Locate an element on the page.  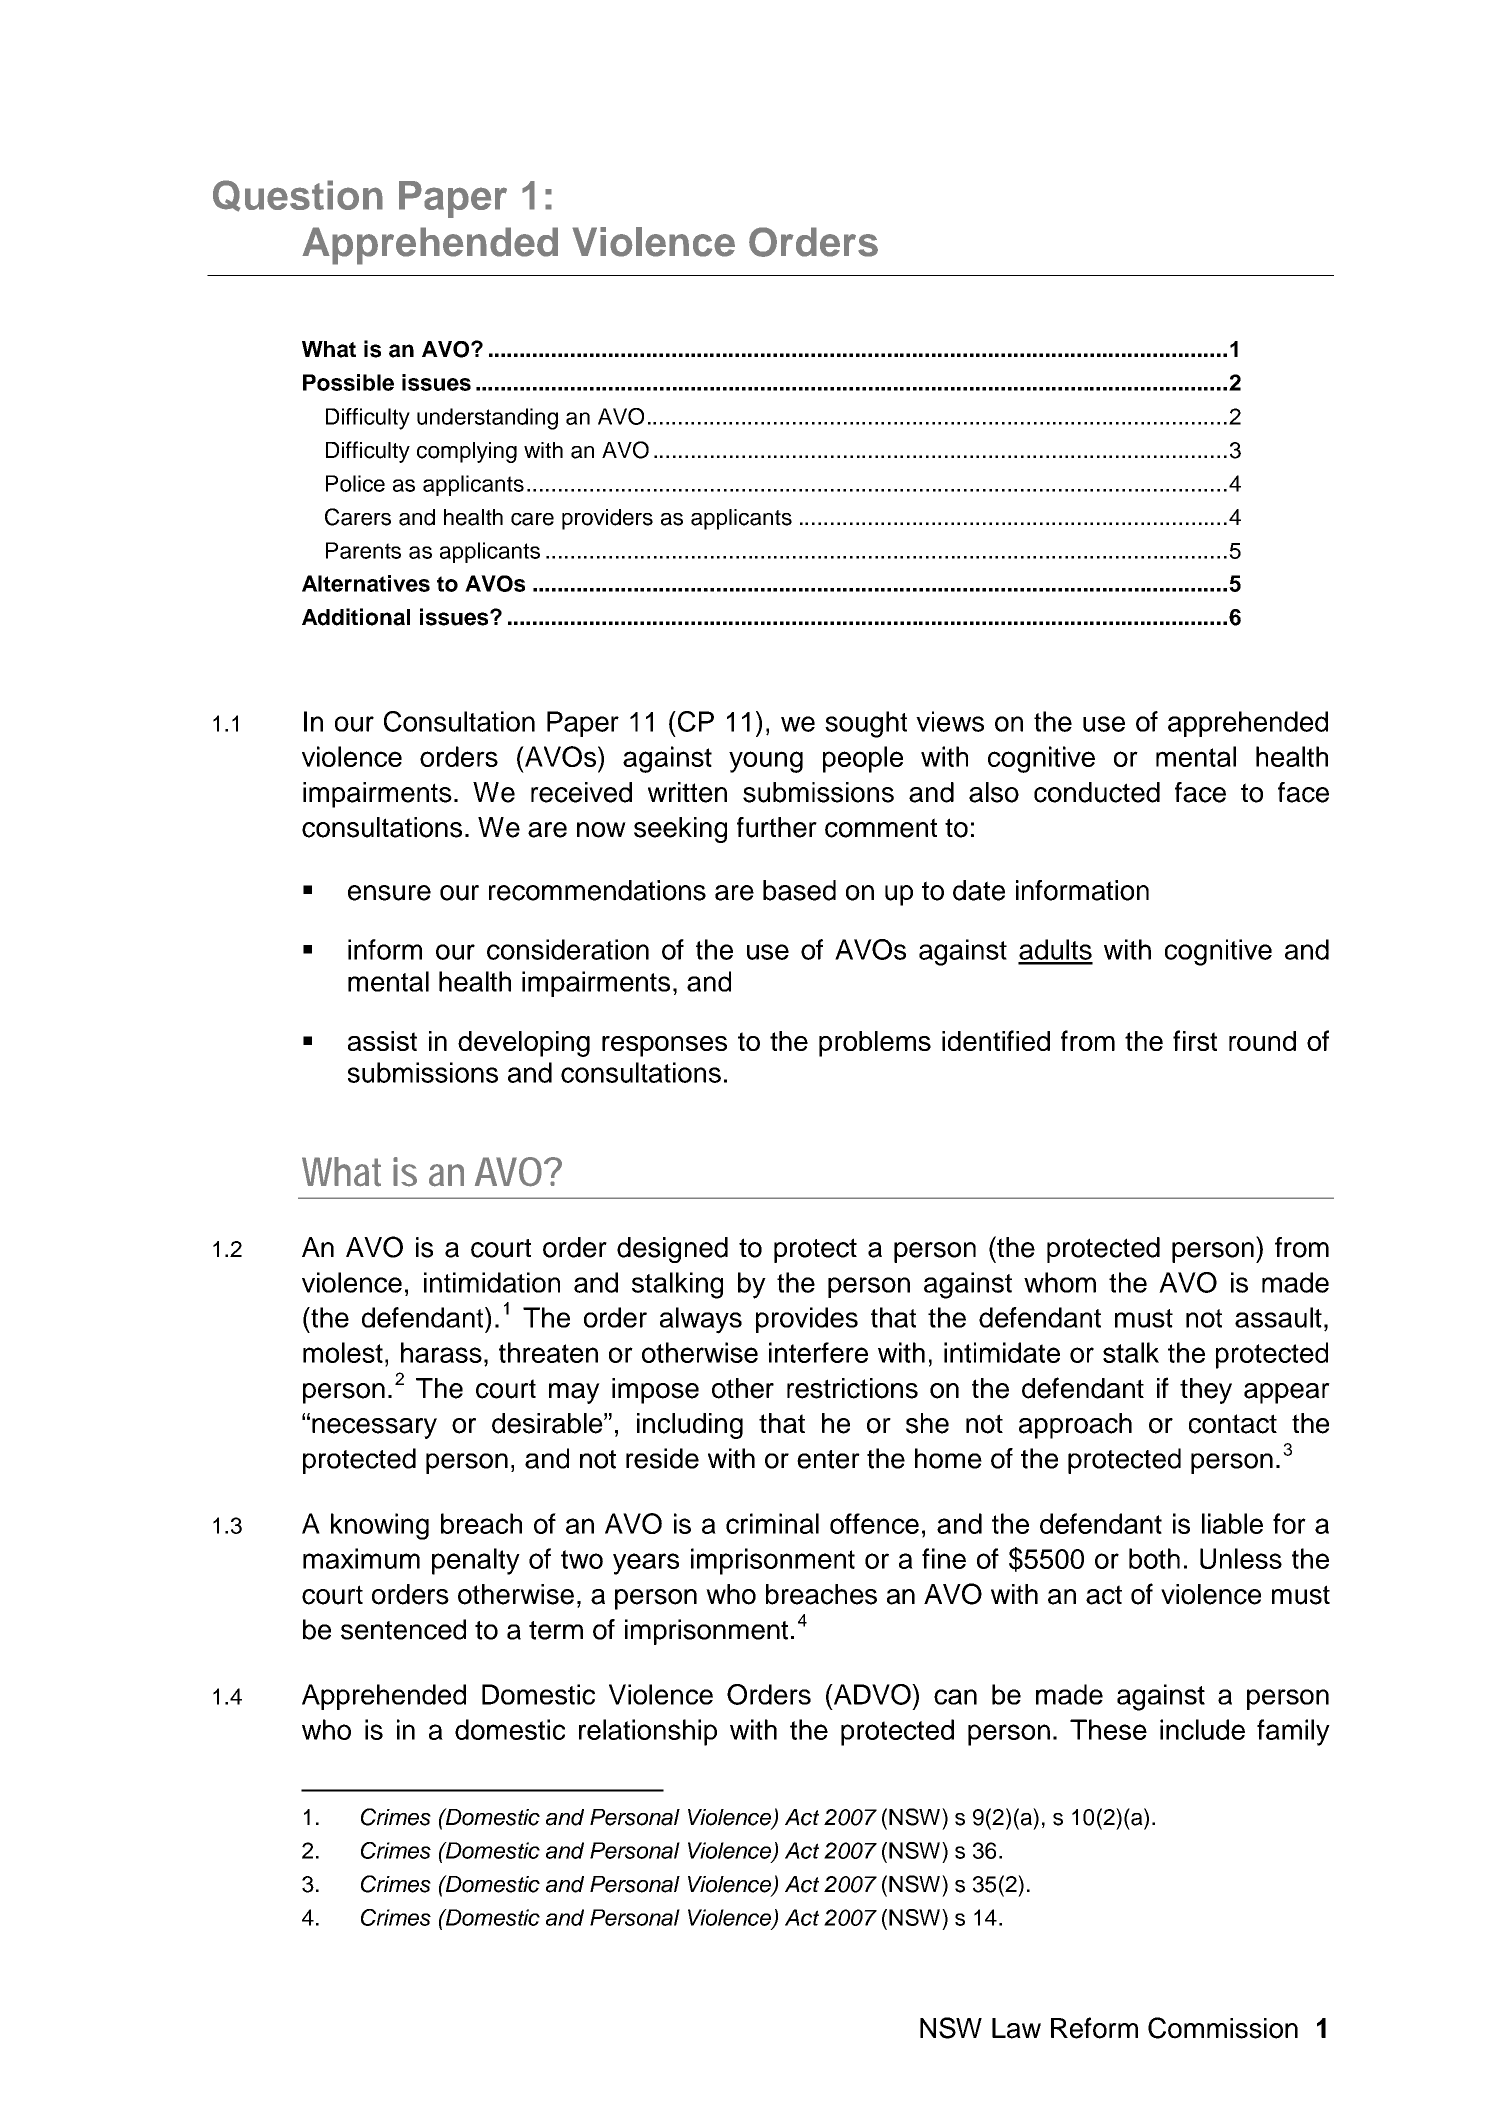
assault is located at coordinates (1278, 1317).
